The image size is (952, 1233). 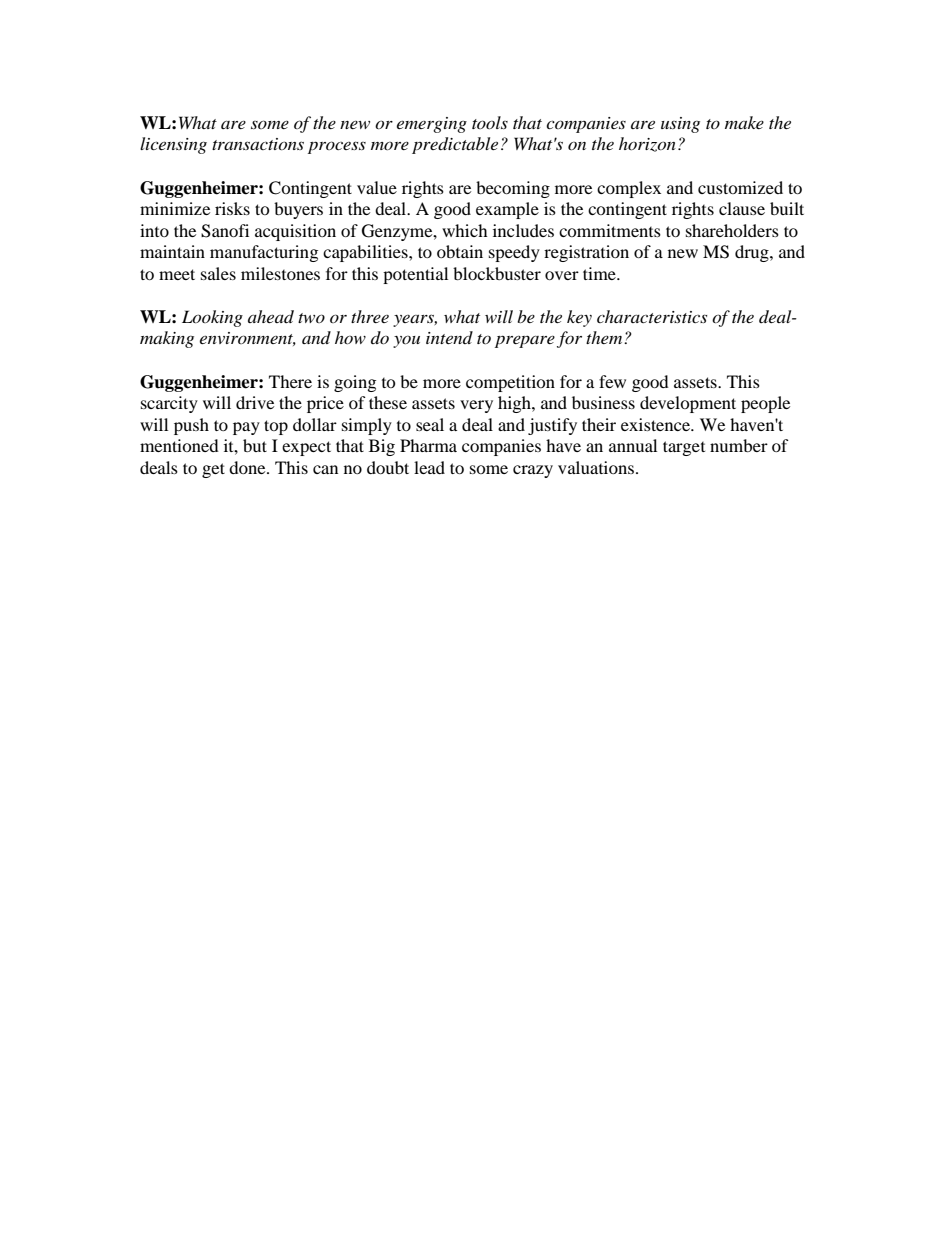 I want to click on blockbuster, so click(x=497, y=273).
